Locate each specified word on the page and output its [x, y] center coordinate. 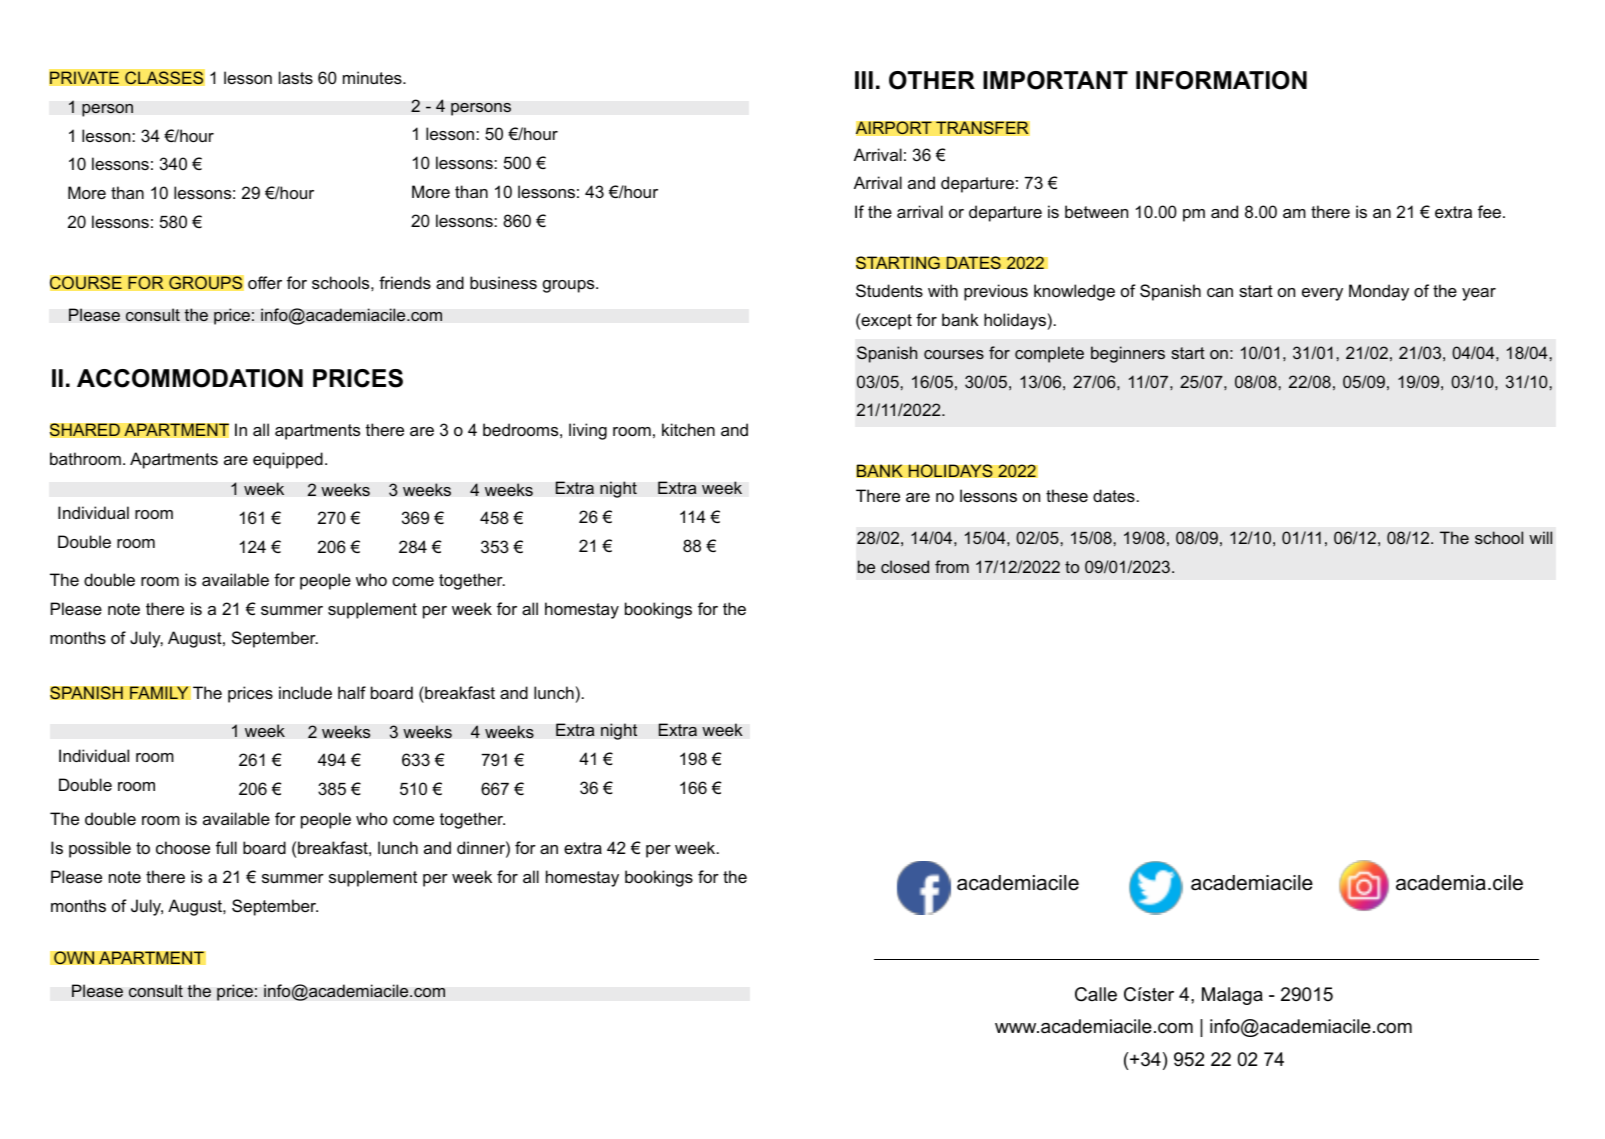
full [226, 847]
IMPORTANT [1055, 80]
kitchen [688, 429]
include [305, 692]
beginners [1128, 354]
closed [905, 566]
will [1540, 537]
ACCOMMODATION [190, 378]
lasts [296, 77]
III [864, 80]
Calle [1096, 994]
